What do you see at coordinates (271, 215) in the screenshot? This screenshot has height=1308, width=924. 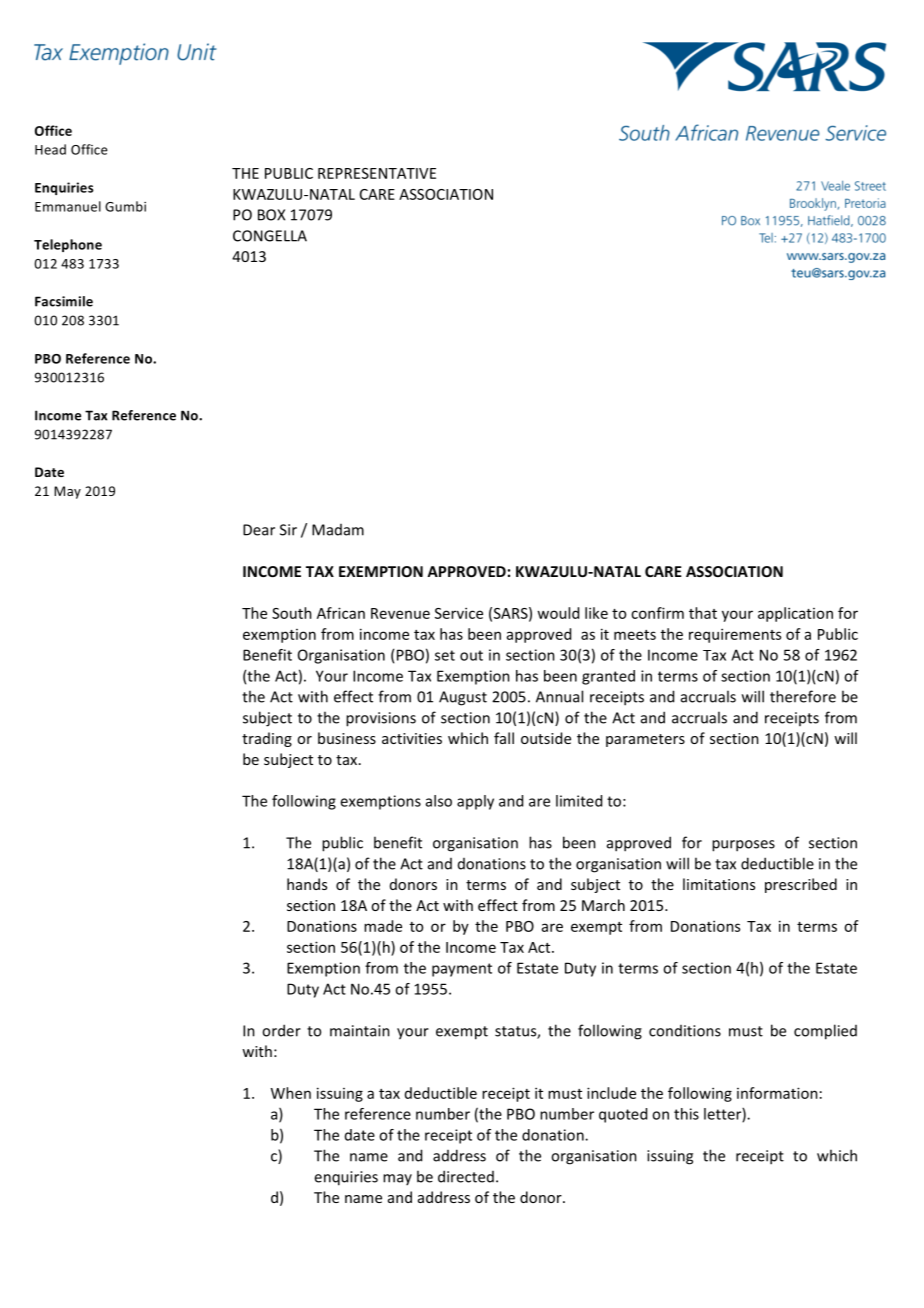 I see `BOX` at bounding box center [271, 215].
